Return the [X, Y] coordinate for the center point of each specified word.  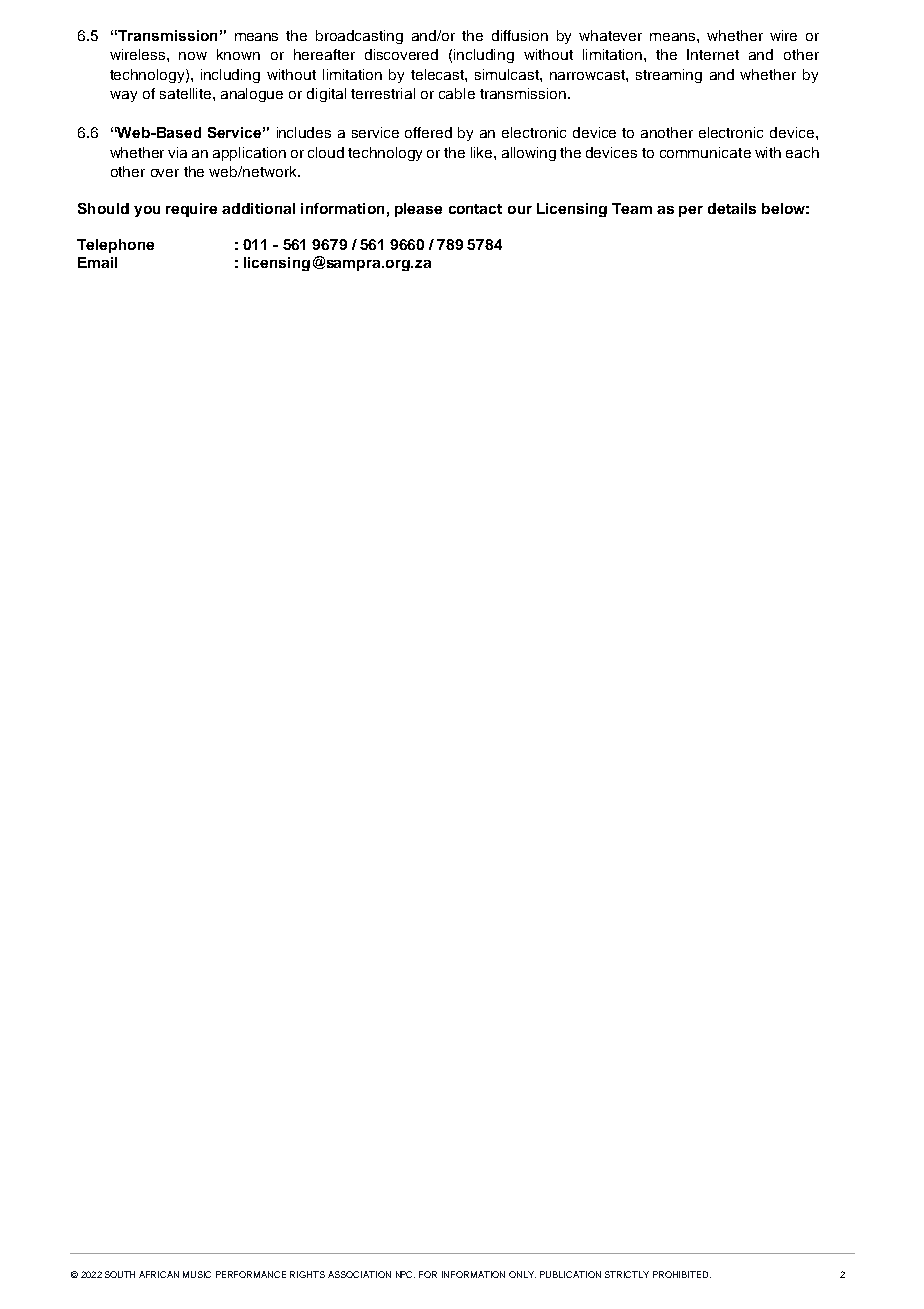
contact [475, 209]
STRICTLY [627, 1274]
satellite [187, 93]
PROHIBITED [682, 1274]
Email [97, 262]
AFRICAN [159, 1274]
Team [632, 208]
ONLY [522, 1274]
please [418, 210]
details [732, 208]
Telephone [115, 246]
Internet [713, 54]
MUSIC [197, 1274]
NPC [405, 1274]
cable [457, 93]
